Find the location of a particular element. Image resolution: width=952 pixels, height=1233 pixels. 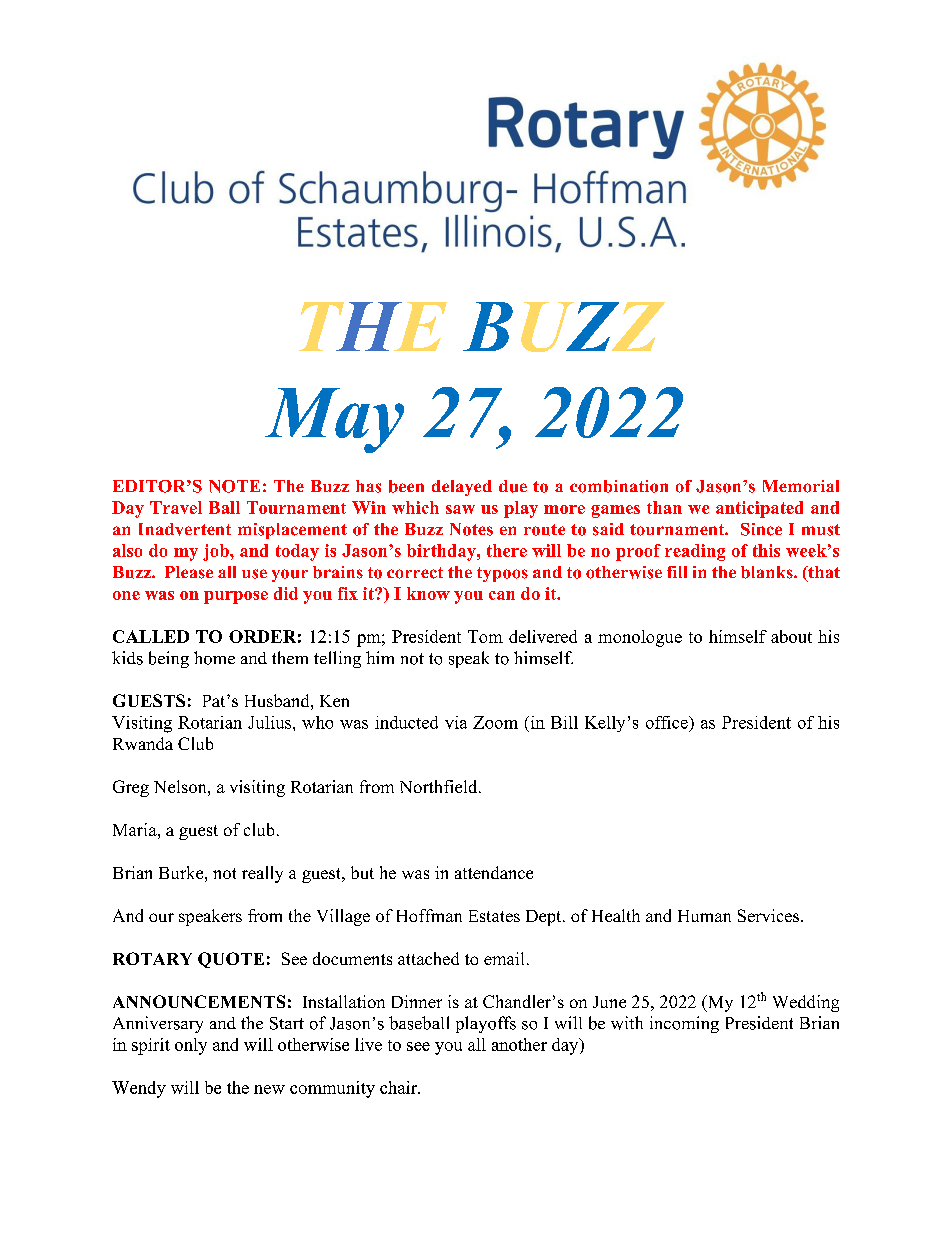

incoming is located at coordinates (684, 1024).
